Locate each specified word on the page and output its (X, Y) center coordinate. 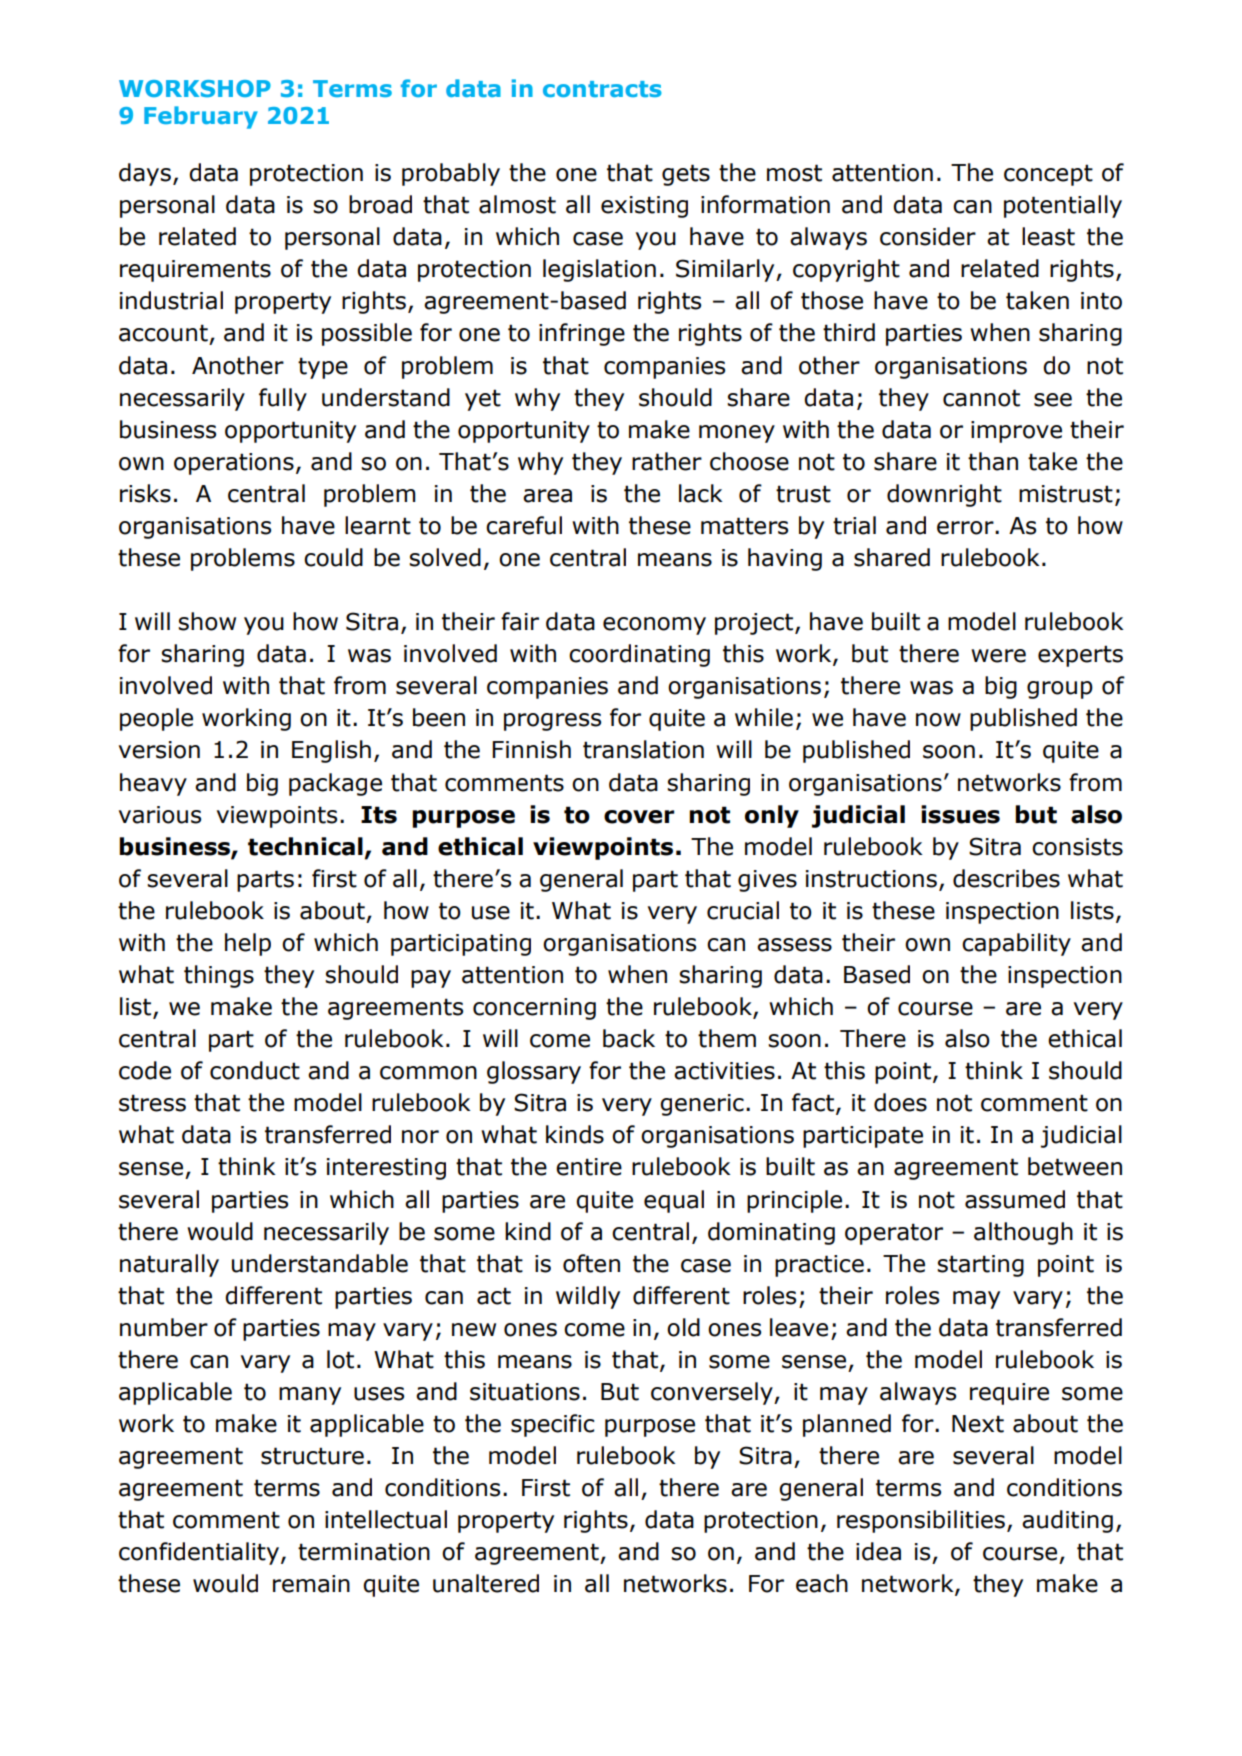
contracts (602, 89)
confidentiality (199, 1553)
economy (654, 626)
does (900, 1102)
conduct (255, 1070)
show (207, 621)
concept (1048, 175)
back (629, 1038)
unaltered (486, 1583)
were (998, 656)
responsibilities (921, 1521)
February (201, 117)
